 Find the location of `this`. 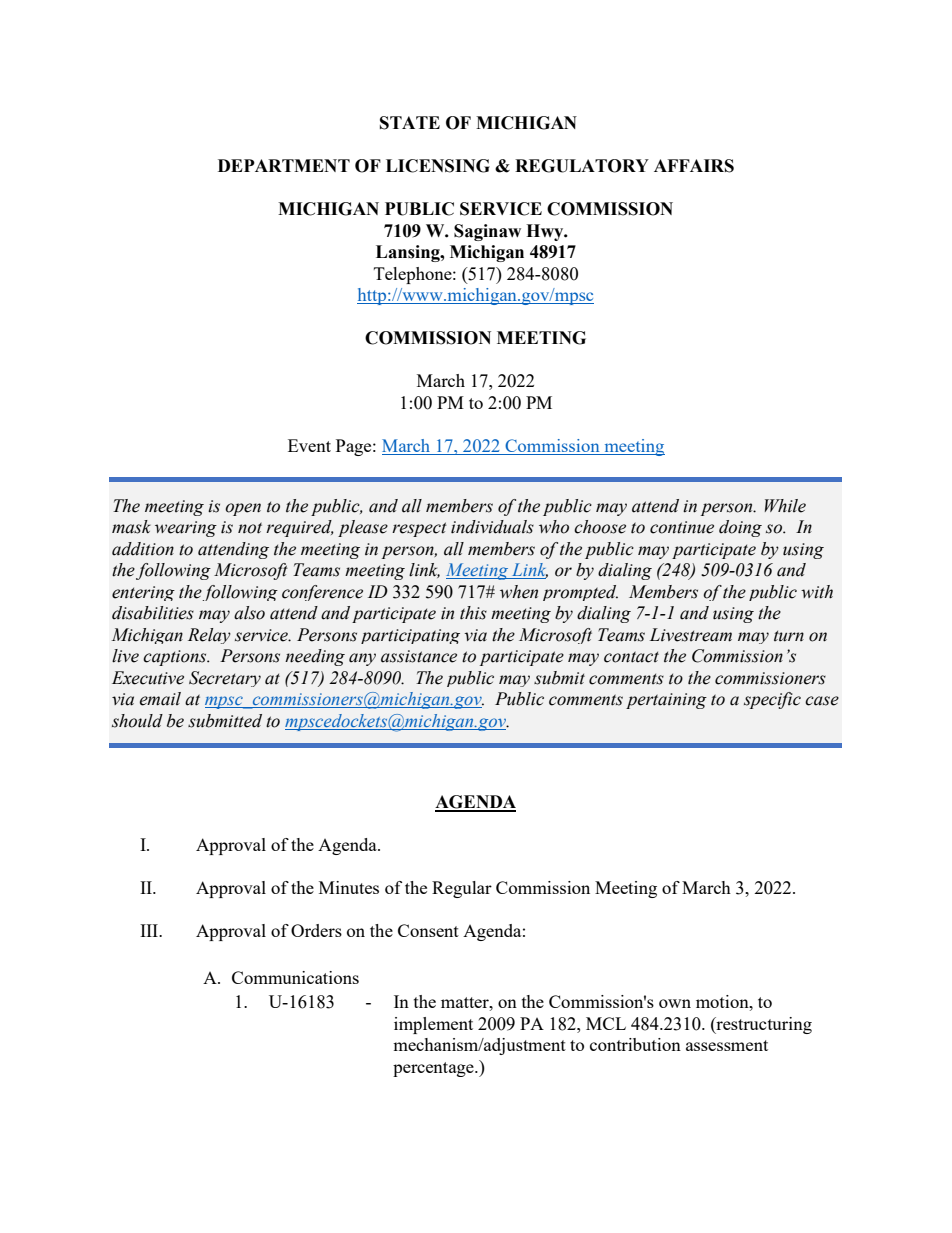

this is located at coordinates (473, 613).
